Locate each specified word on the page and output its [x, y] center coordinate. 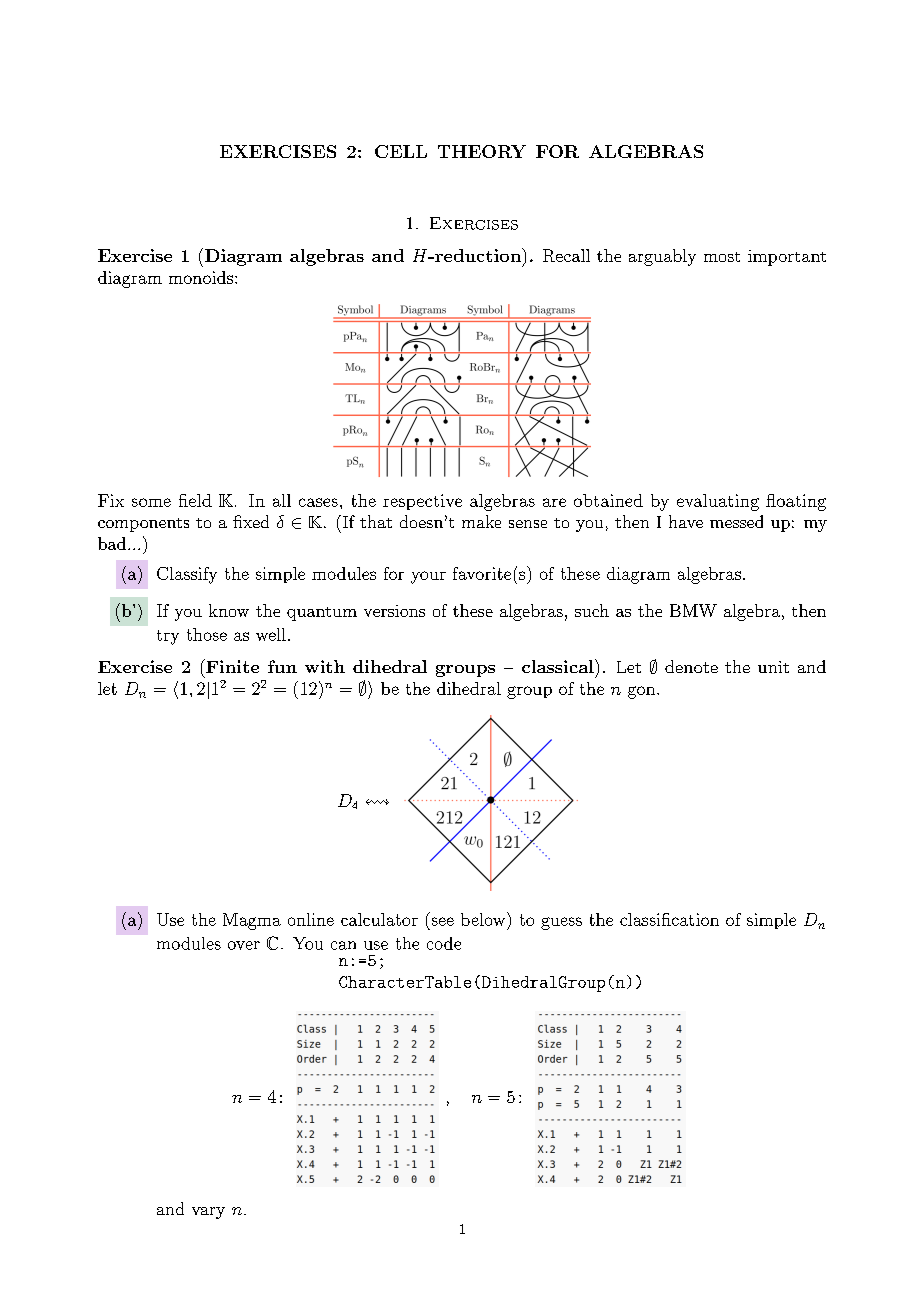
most [722, 257]
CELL [401, 151]
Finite [231, 666]
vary [208, 1213]
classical [559, 666]
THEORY [482, 151]
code [444, 943]
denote [691, 666]
